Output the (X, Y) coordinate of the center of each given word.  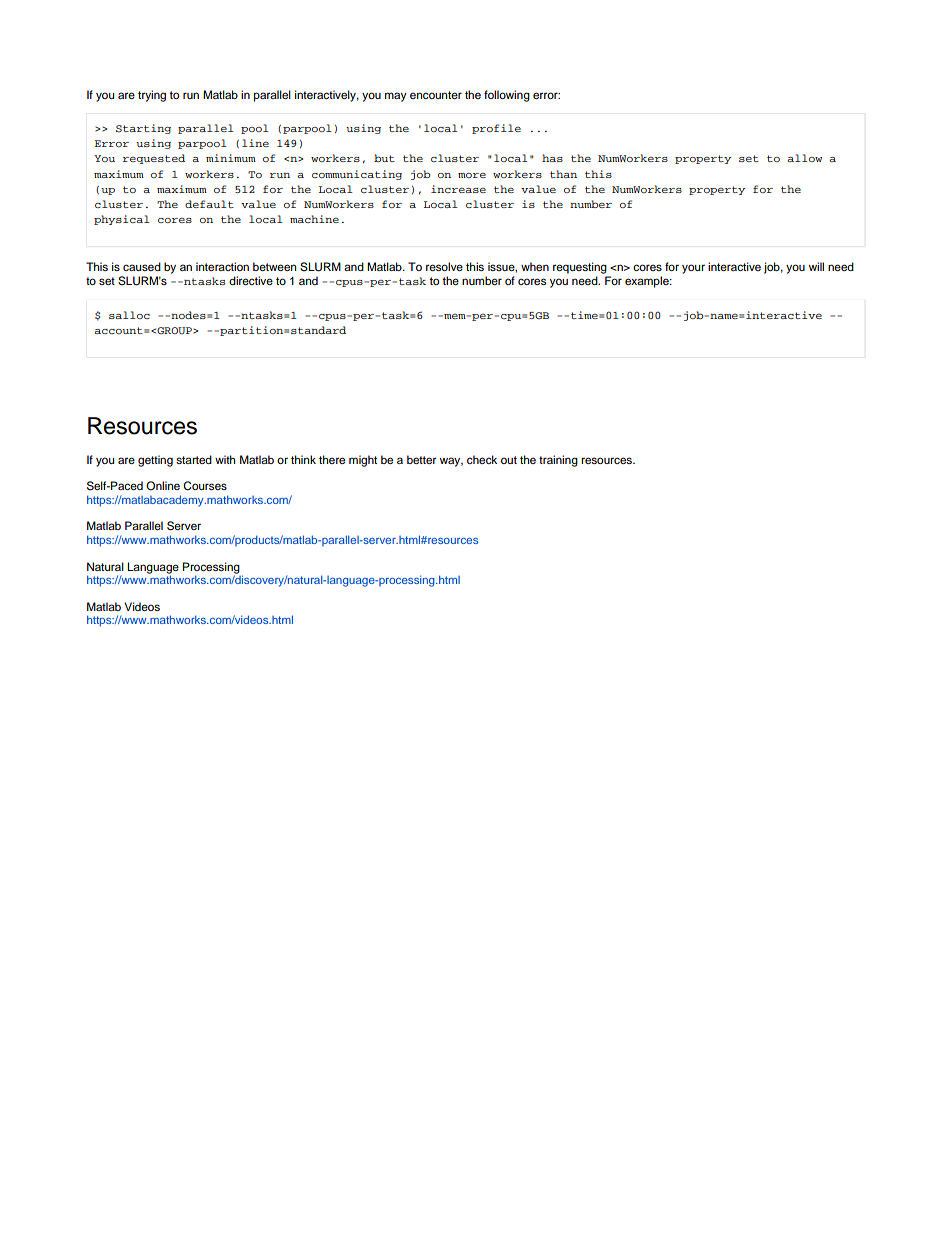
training (558, 461)
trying (152, 96)
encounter (436, 95)
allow (805, 158)
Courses (205, 486)
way (451, 462)
